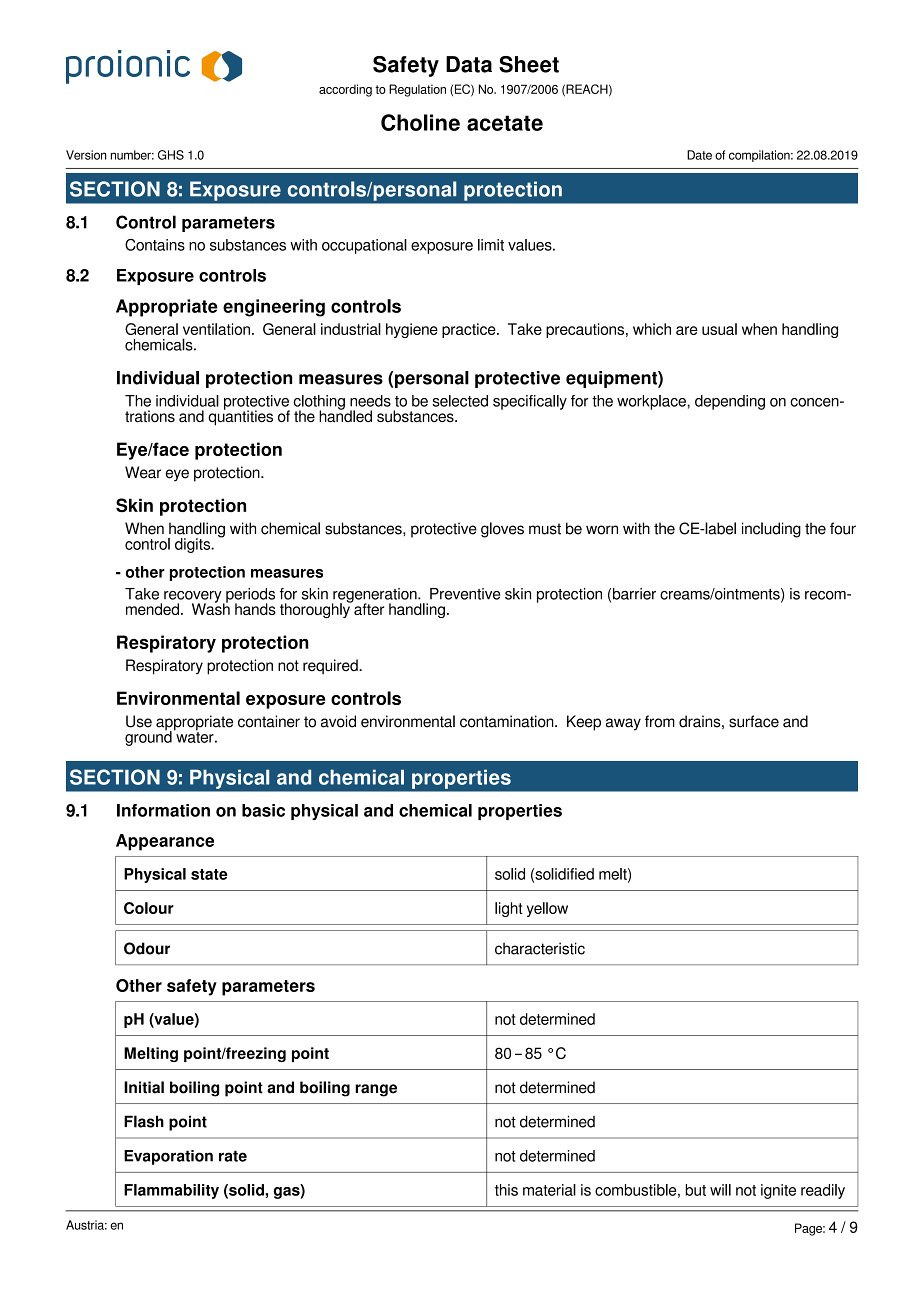 This screenshot has width=924, height=1308. Describe the element at coordinates (168, 1157) in the screenshot. I see `Evaporation` at that location.
